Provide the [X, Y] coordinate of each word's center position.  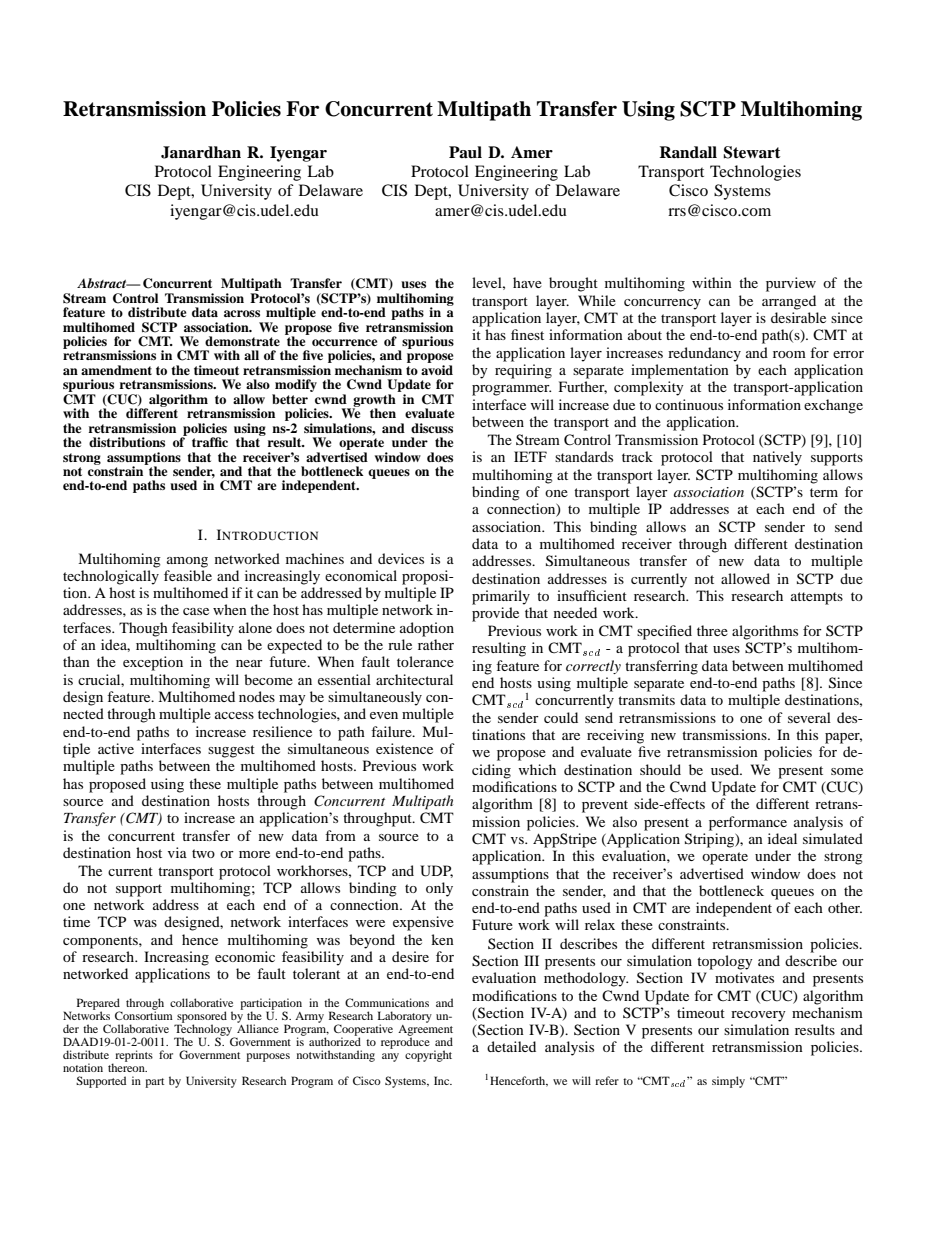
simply [728, 1082]
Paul [465, 152]
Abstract [103, 283]
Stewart [751, 152]
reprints [134, 1056]
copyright [428, 1056]
